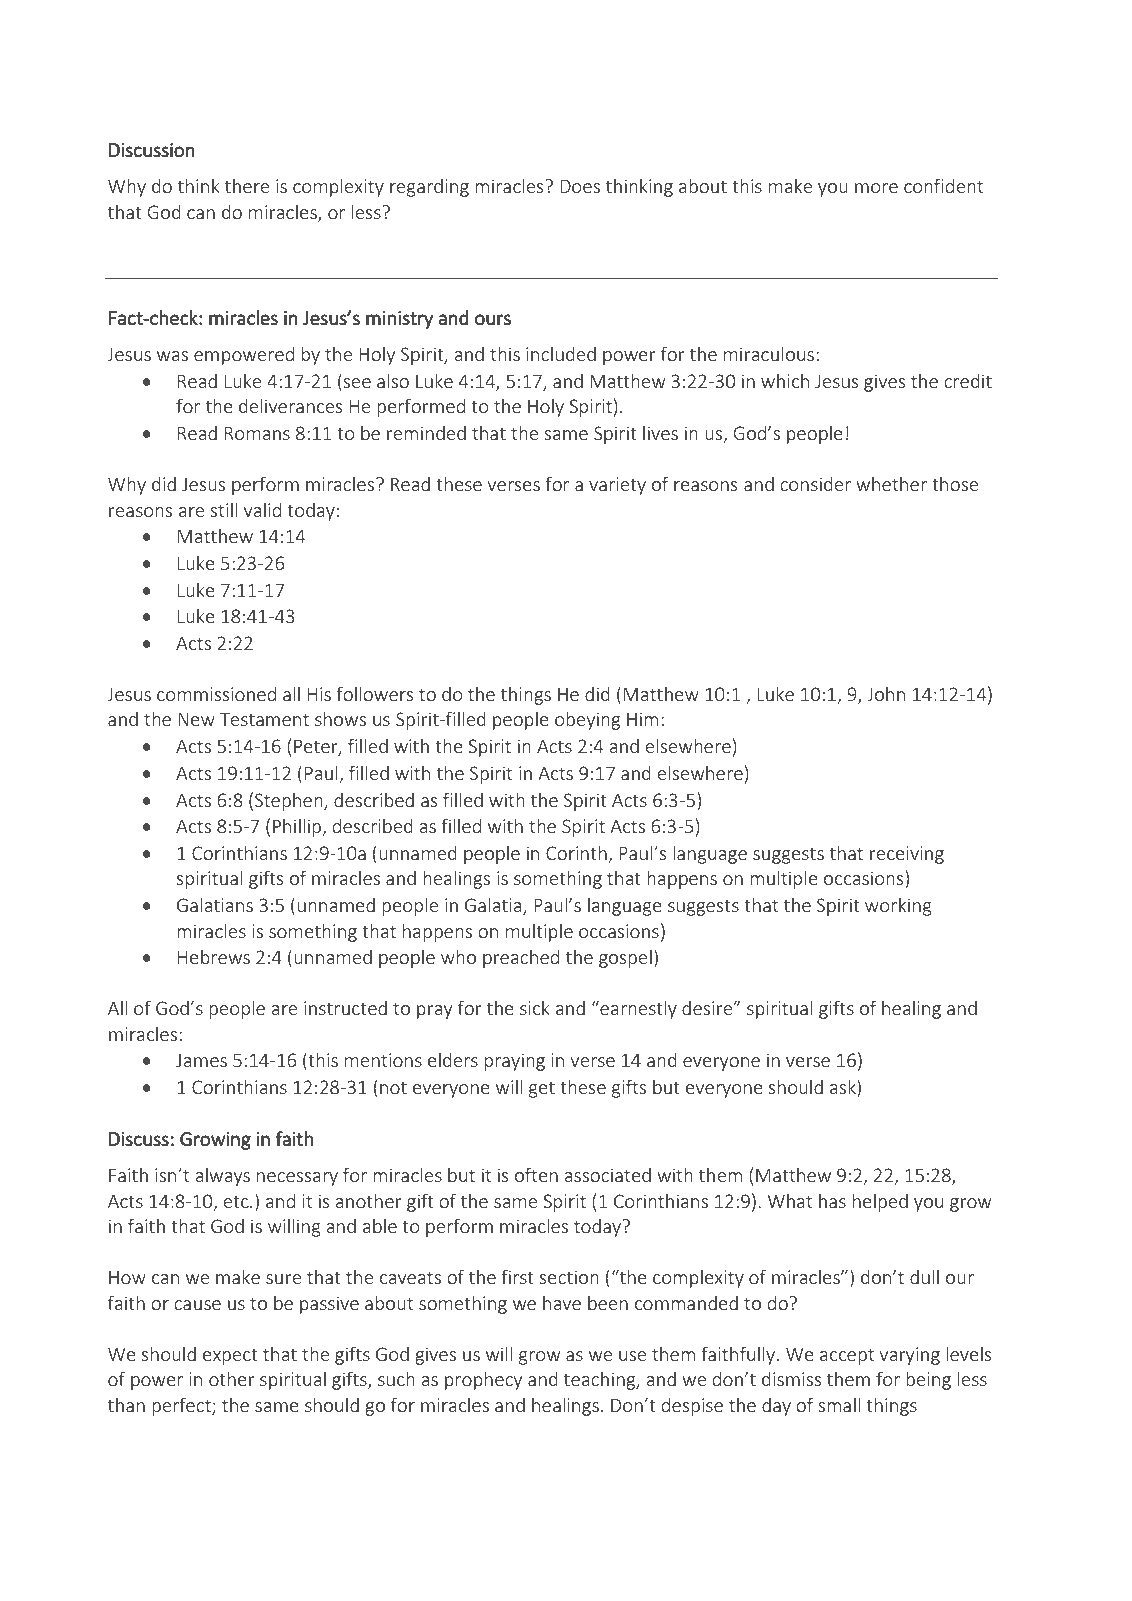 The height and width of the document is (1601, 1132). What do you see at coordinates (216, 693) in the document?
I see `commissioned` at bounding box center [216, 693].
